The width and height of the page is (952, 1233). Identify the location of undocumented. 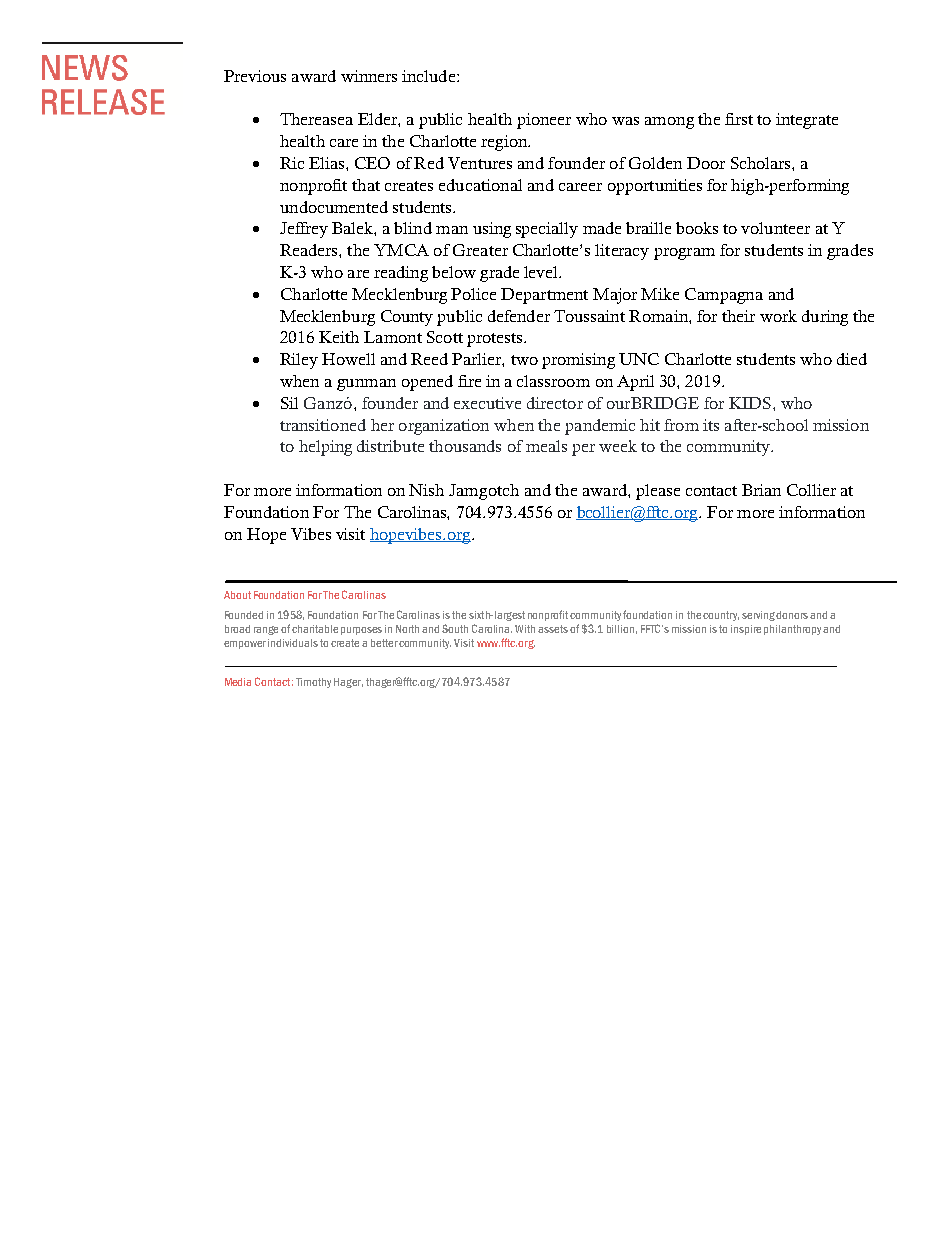
(334, 207).
